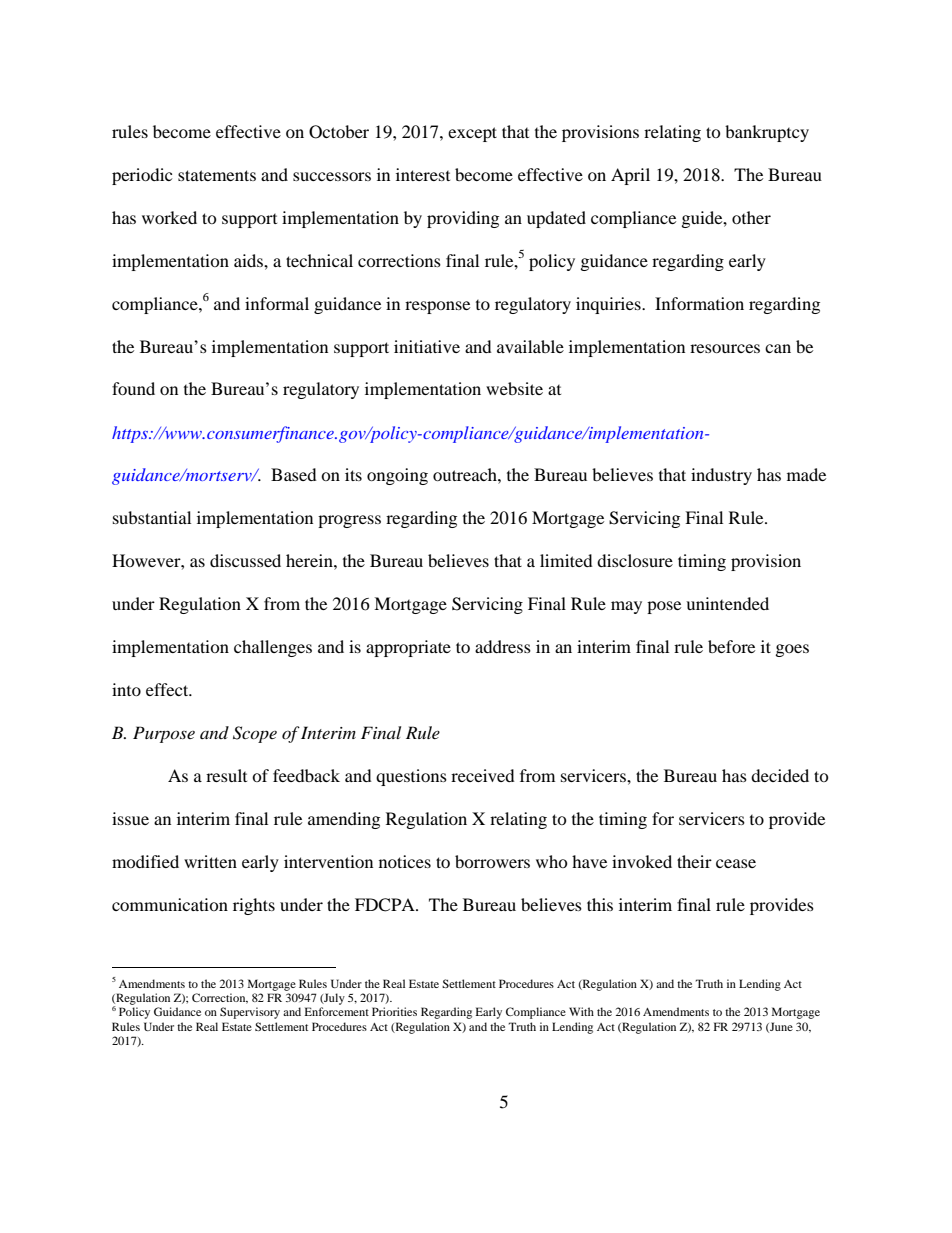  I want to click on received, so click(483, 775).
